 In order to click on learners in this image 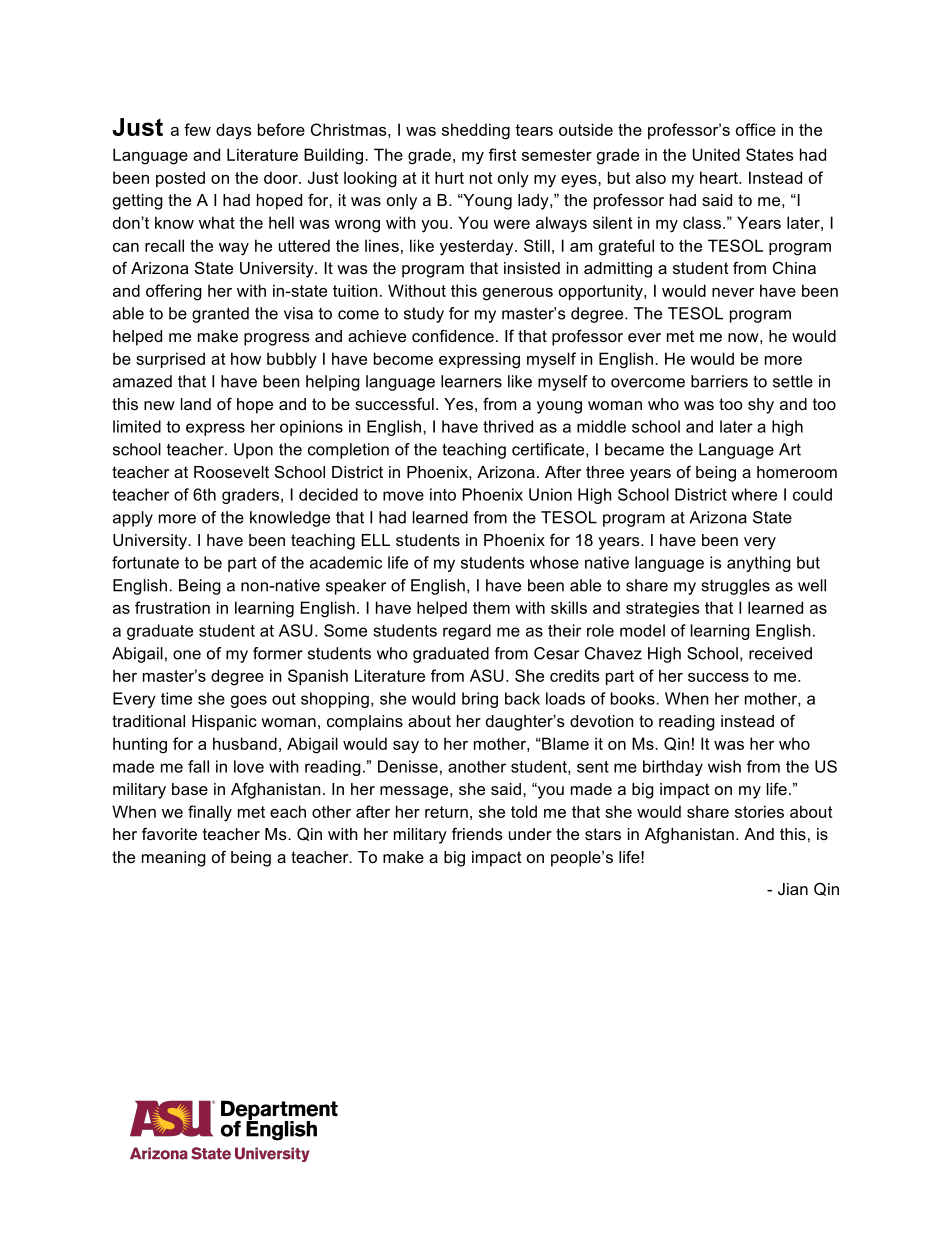, I will do `click(471, 381)`.
